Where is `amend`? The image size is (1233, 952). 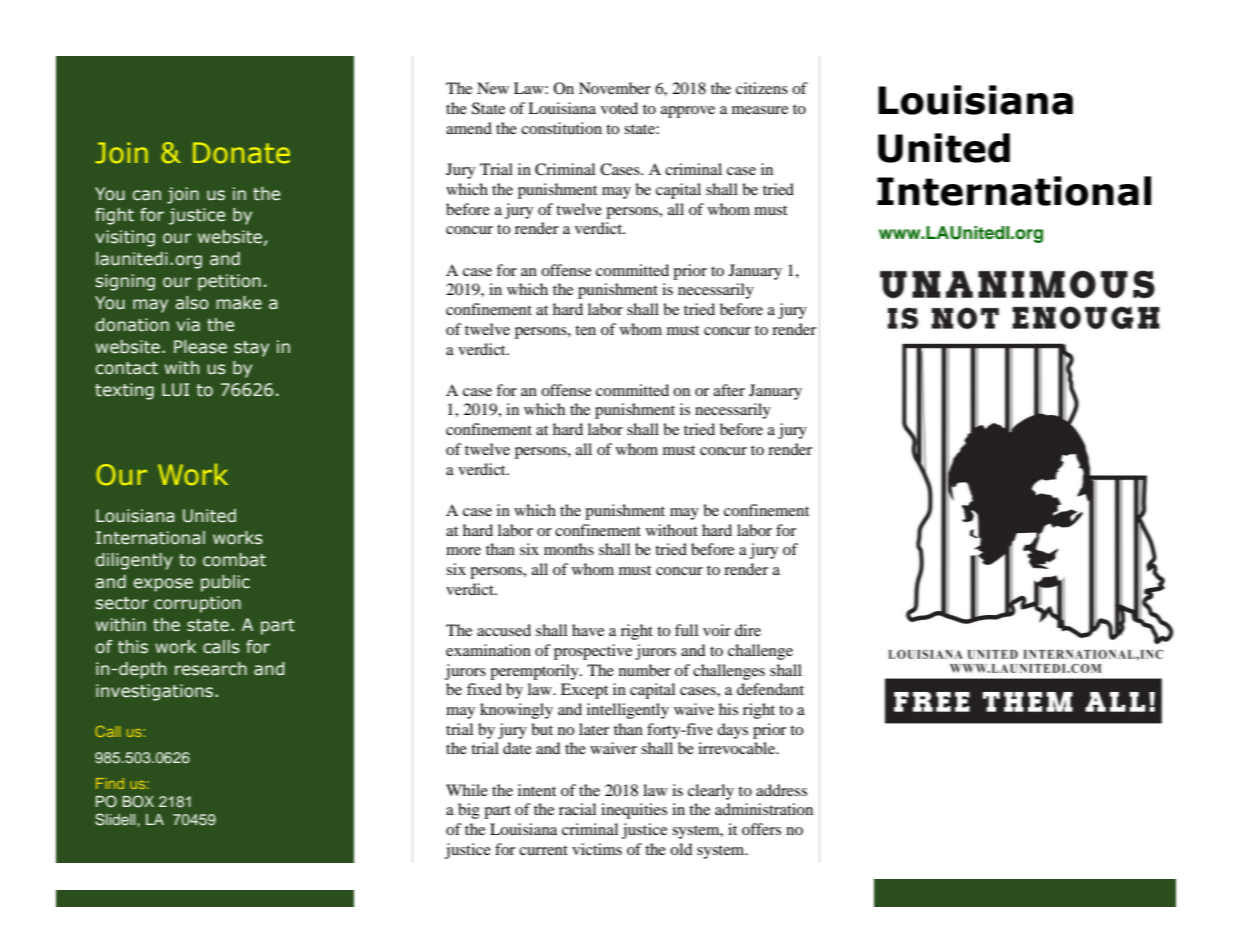
amend is located at coordinates (469, 128).
